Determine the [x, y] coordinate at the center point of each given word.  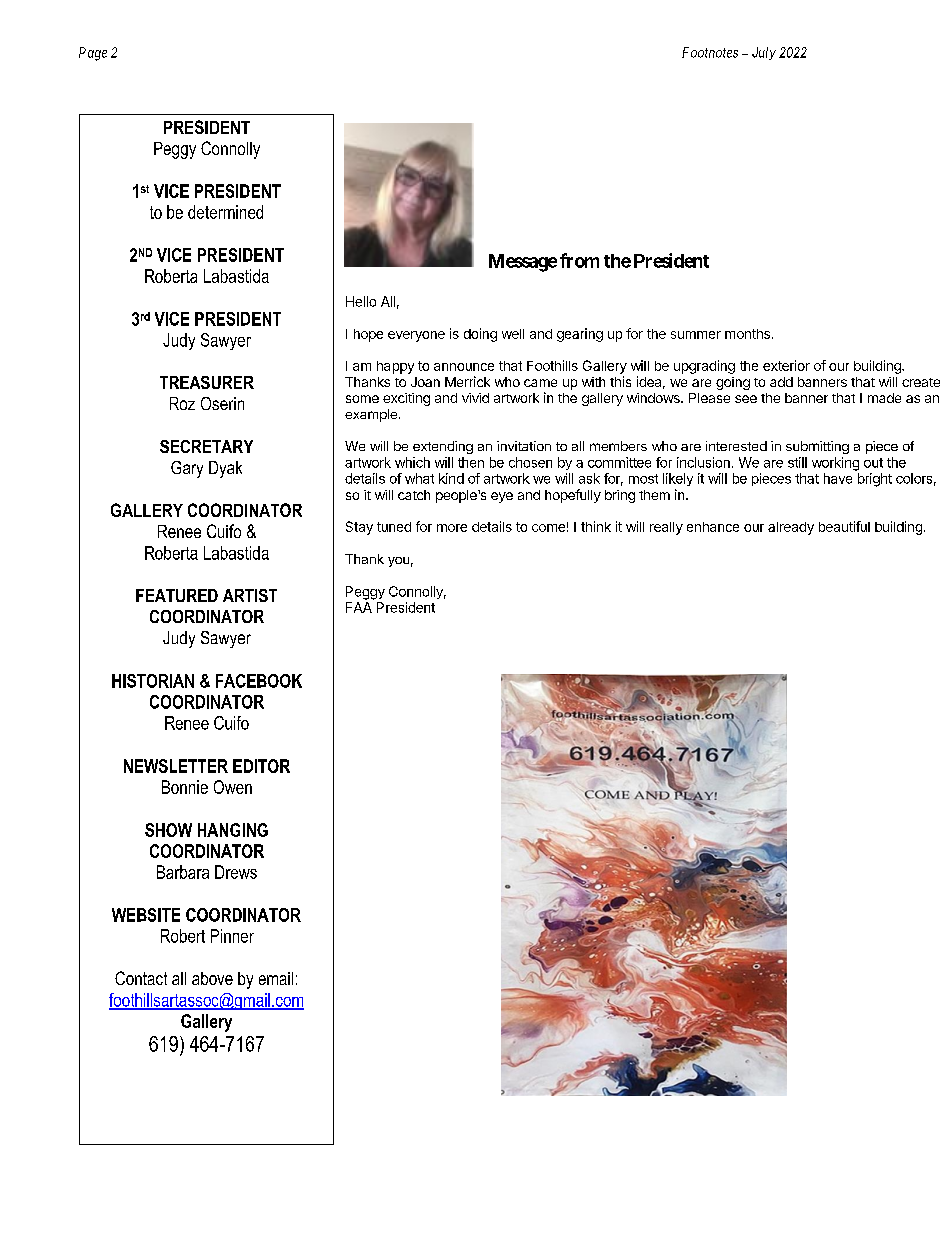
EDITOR [261, 766]
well [513, 334]
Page [93, 54]
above [212, 978]
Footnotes [710, 52]
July [764, 53]
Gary [187, 469]
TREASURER [207, 382]
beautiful [844, 526]
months [749, 334]
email [276, 978]
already [791, 528]
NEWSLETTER [176, 766]
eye [502, 497]
